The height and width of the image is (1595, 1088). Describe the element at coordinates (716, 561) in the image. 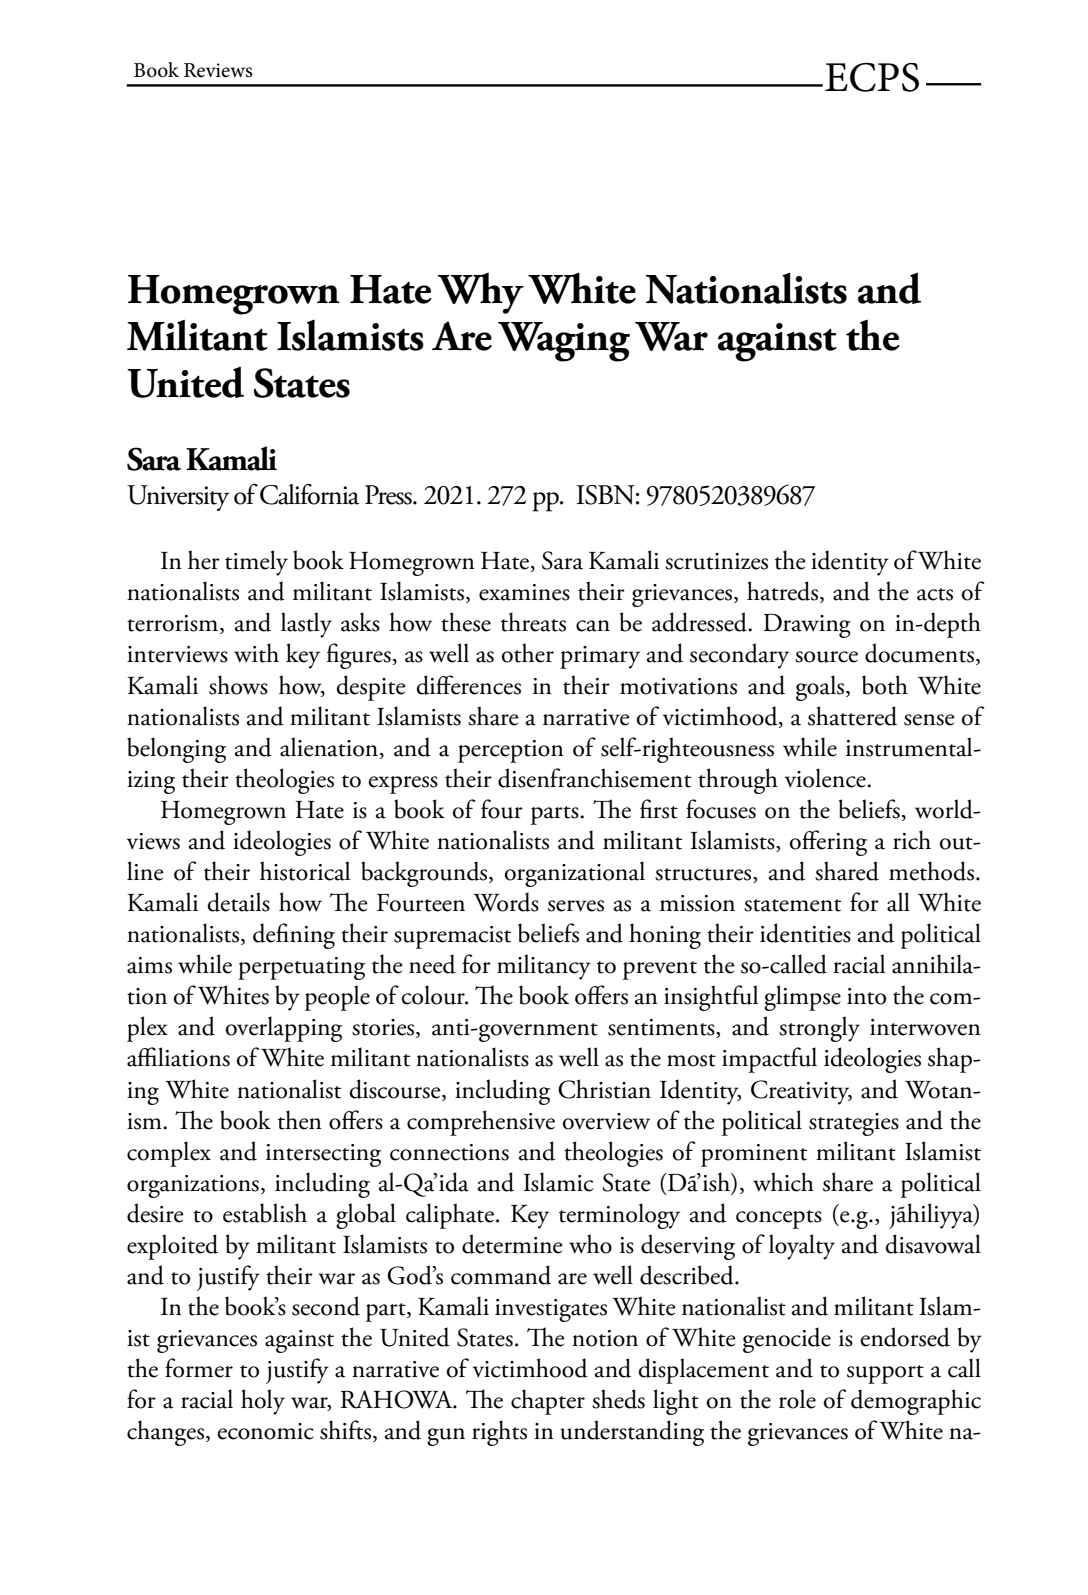

I see `scrutinizes` at that location.
